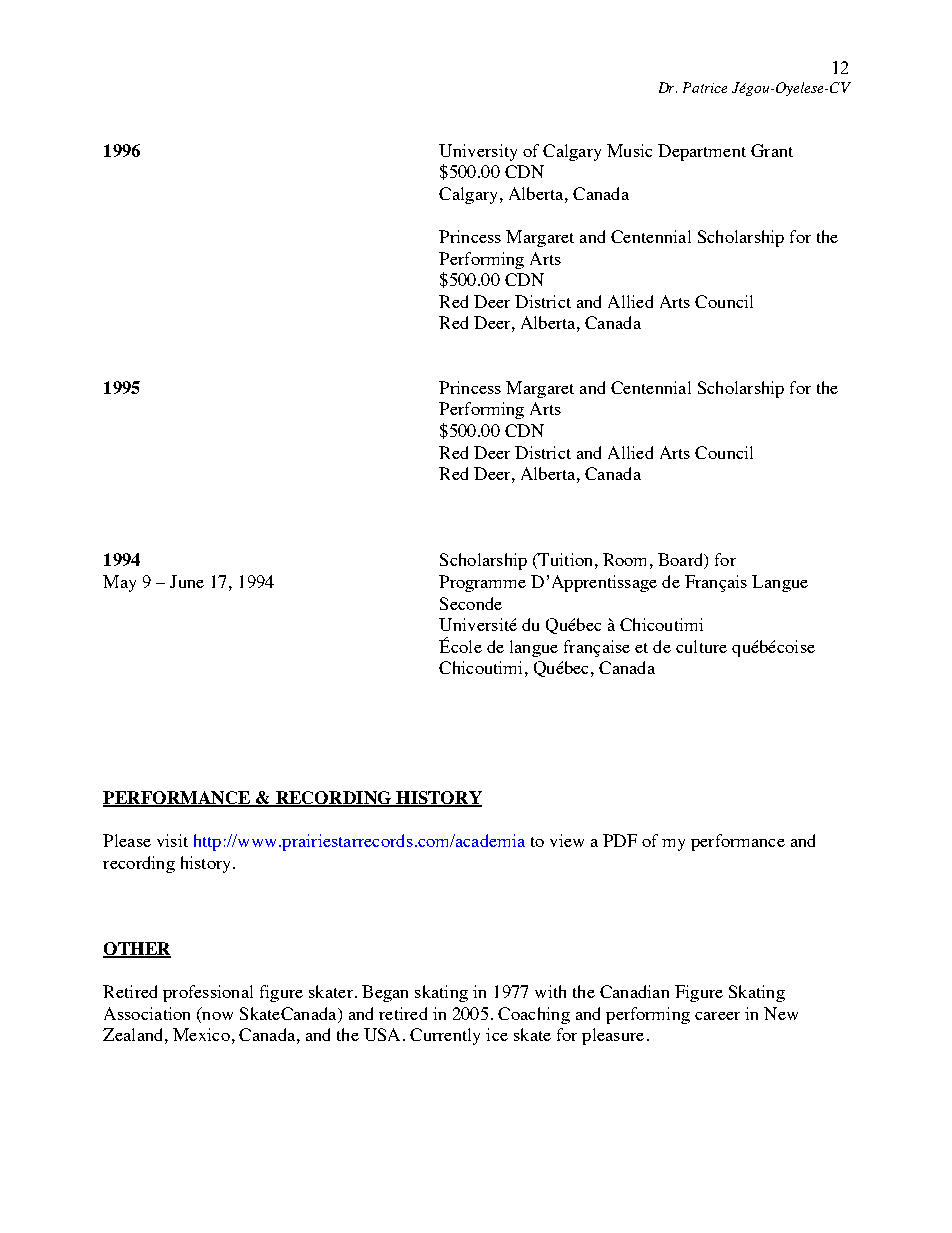 This screenshot has height=1233, width=952. I want to click on Department, so click(702, 152).
